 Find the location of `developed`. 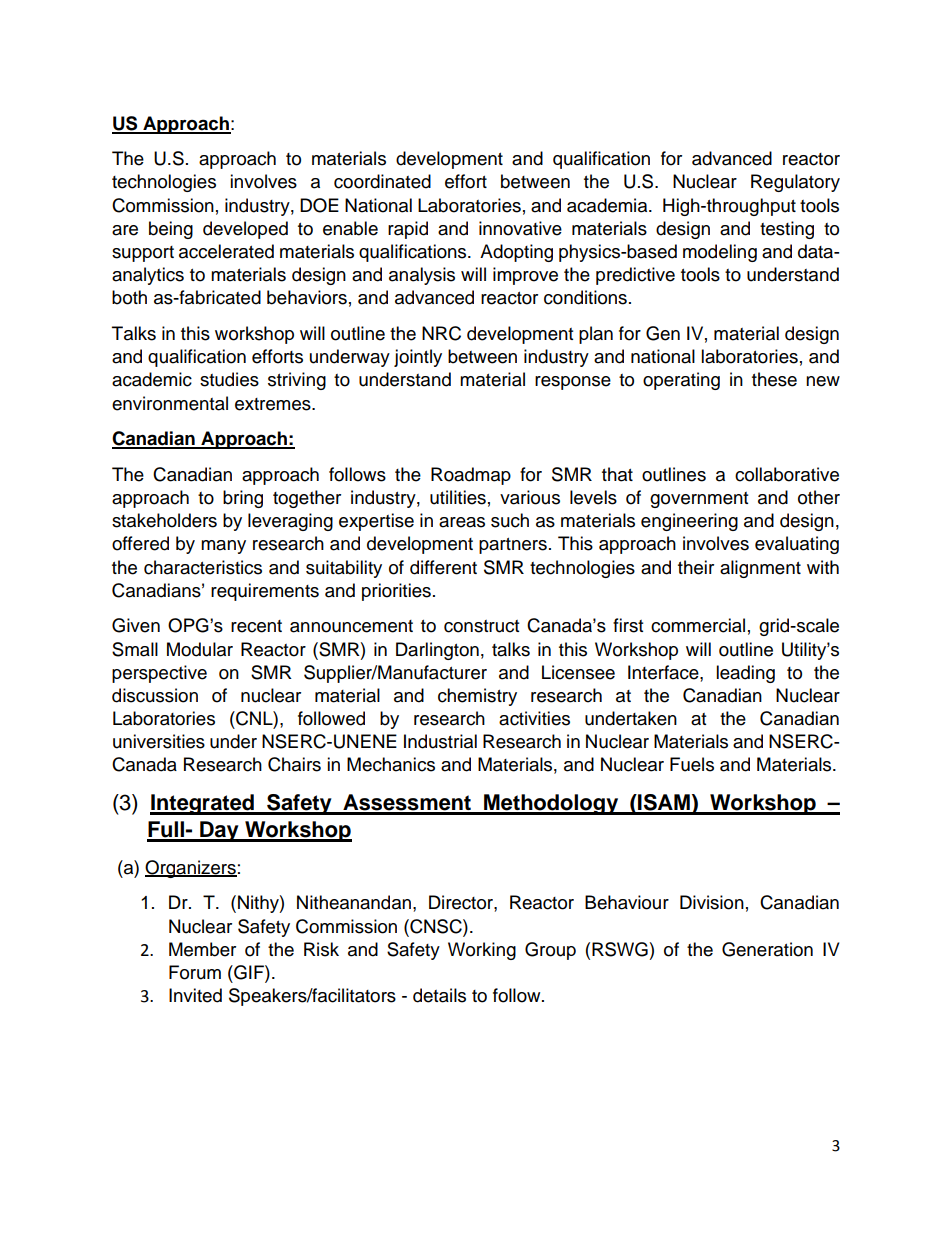

developed is located at coordinates (245, 230).
